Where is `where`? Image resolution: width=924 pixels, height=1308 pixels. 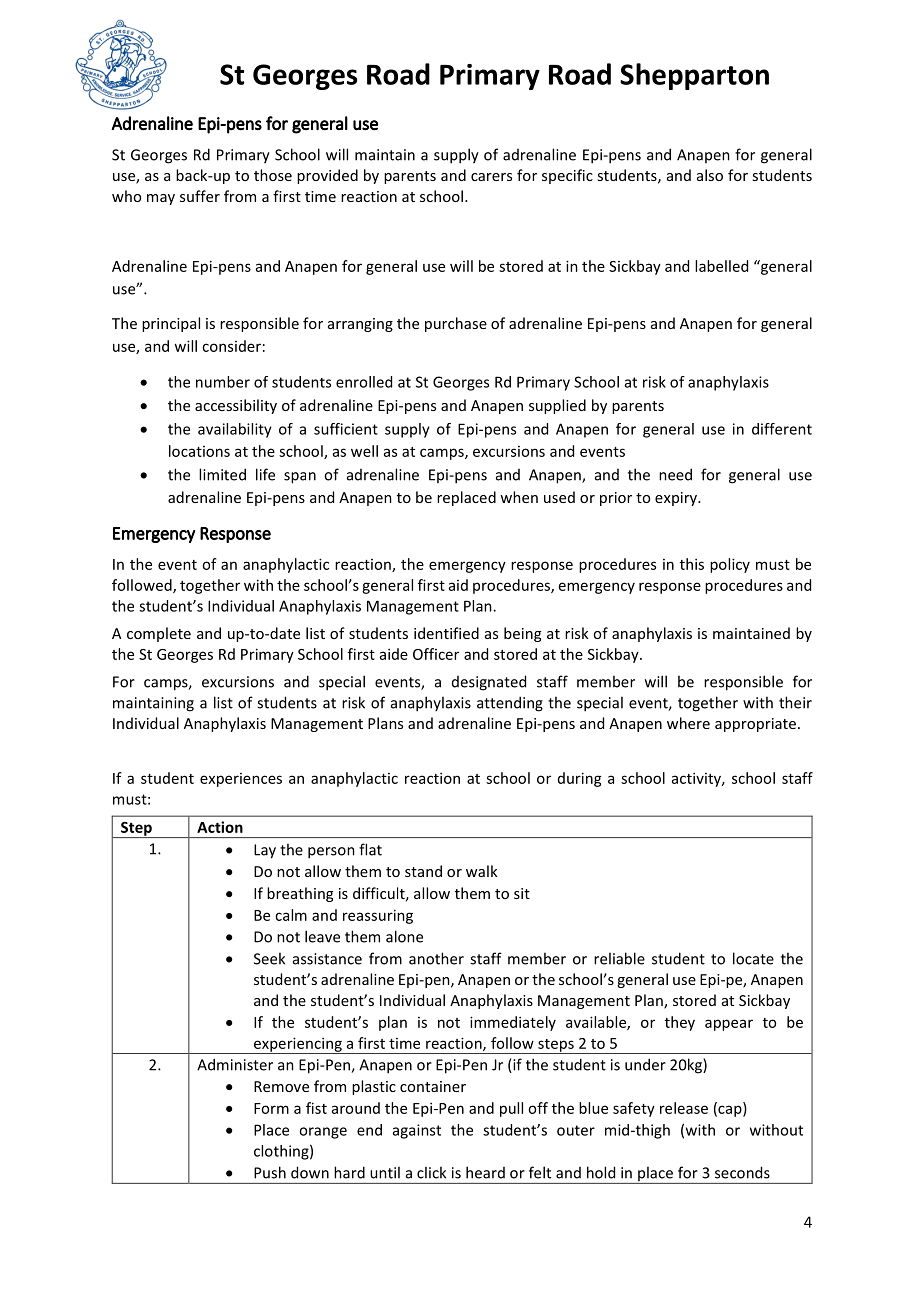
where is located at coordinates (688, 723).
